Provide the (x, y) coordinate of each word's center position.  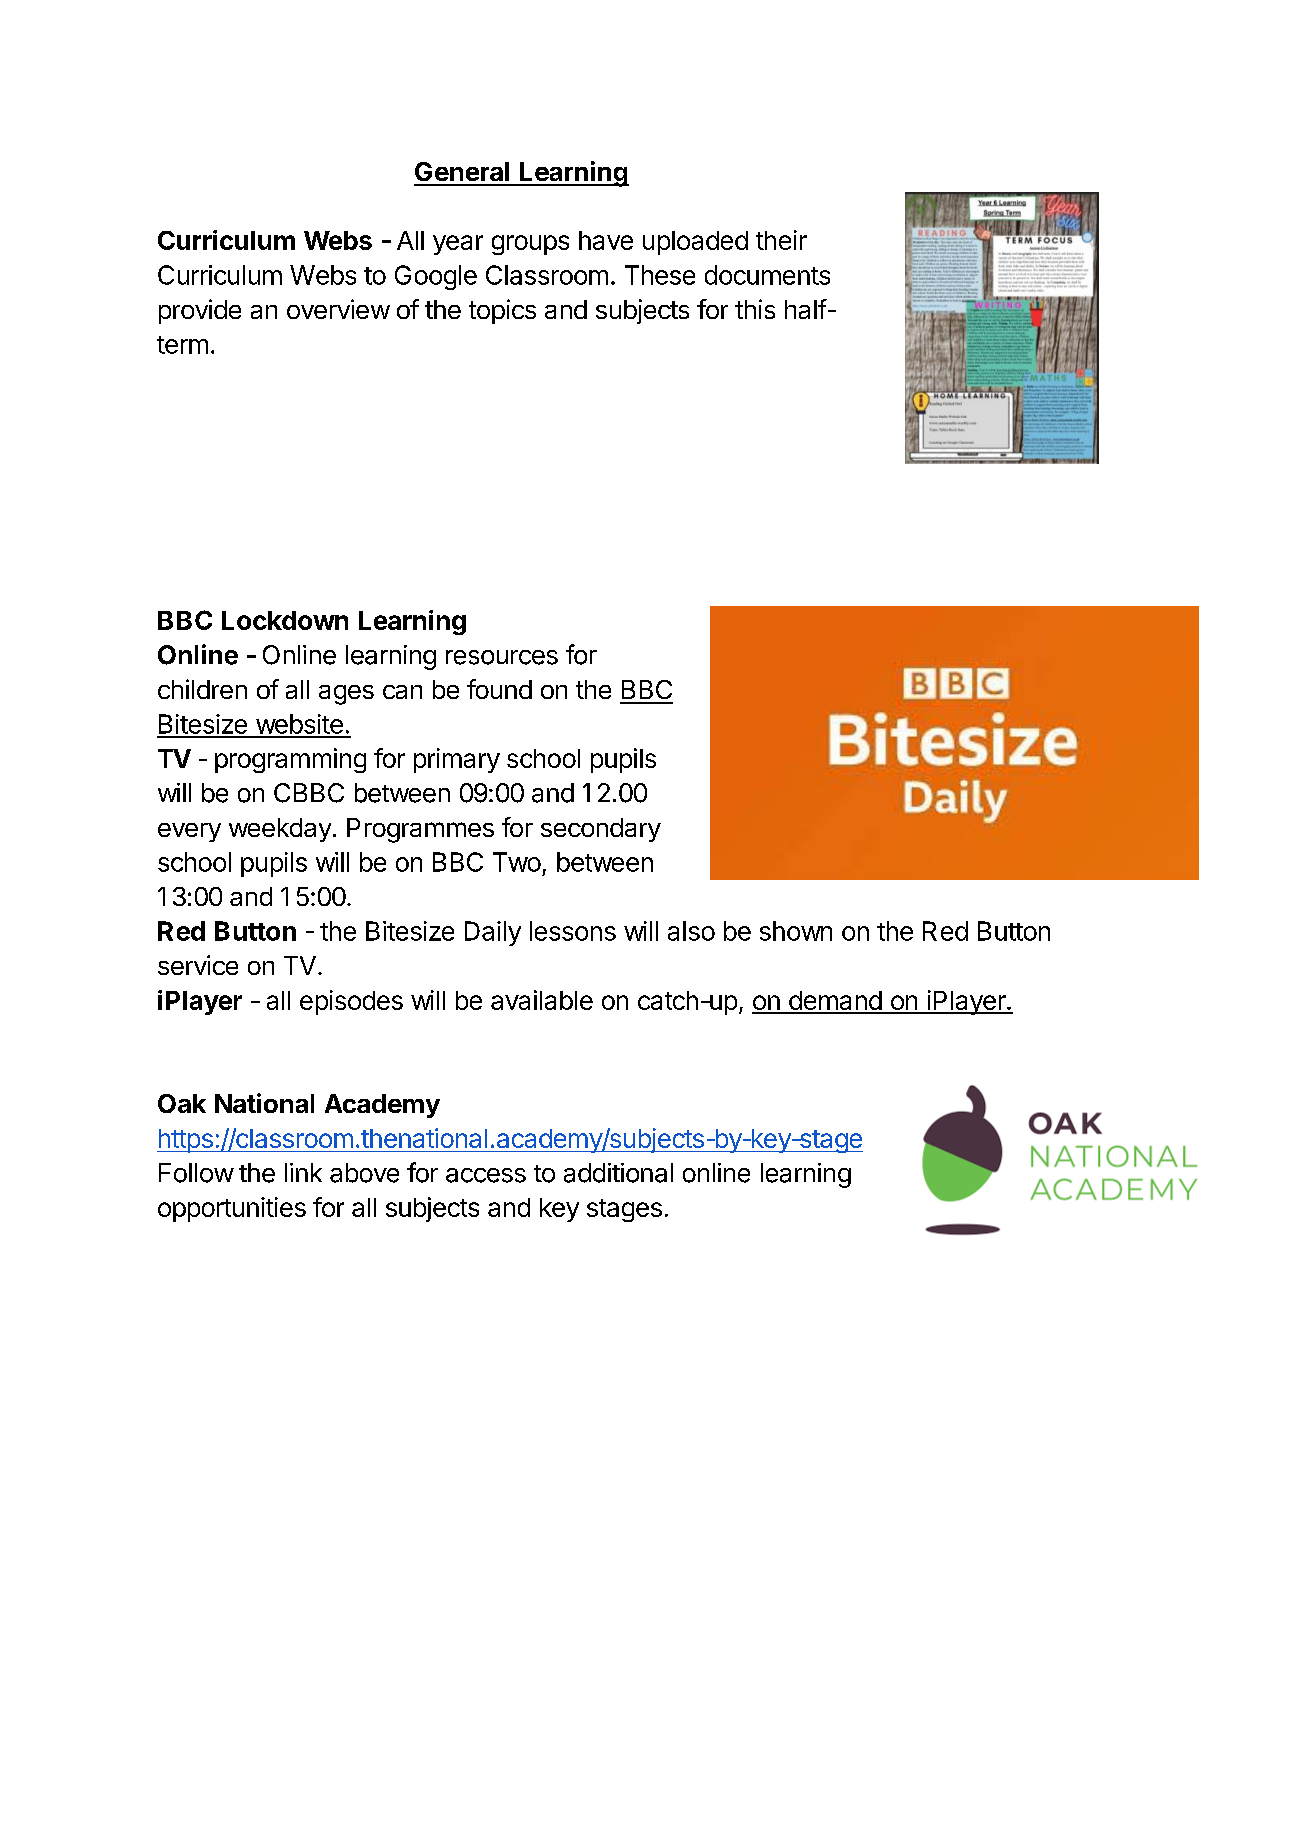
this (755, 309)
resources (502, 657)
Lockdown (285, 620)
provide (200, 311)
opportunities (232, 1209)
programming (290, 760)
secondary (601, 830)
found (499, 689)
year (458, 245)
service (198, 965)
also (691, 931)
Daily (493, 933)
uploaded (695, 243)
